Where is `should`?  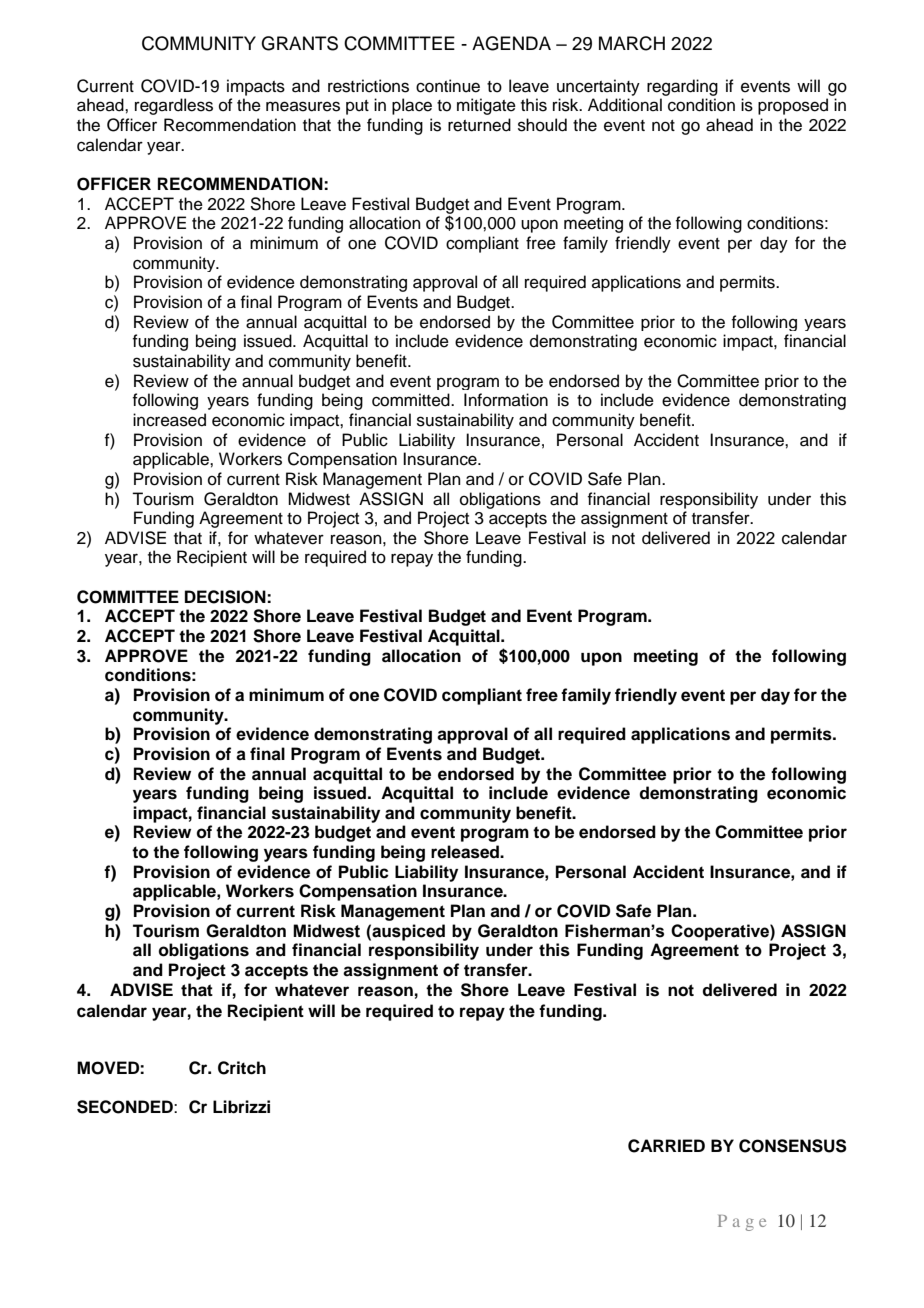
should is located at coordinates (542, 125).
